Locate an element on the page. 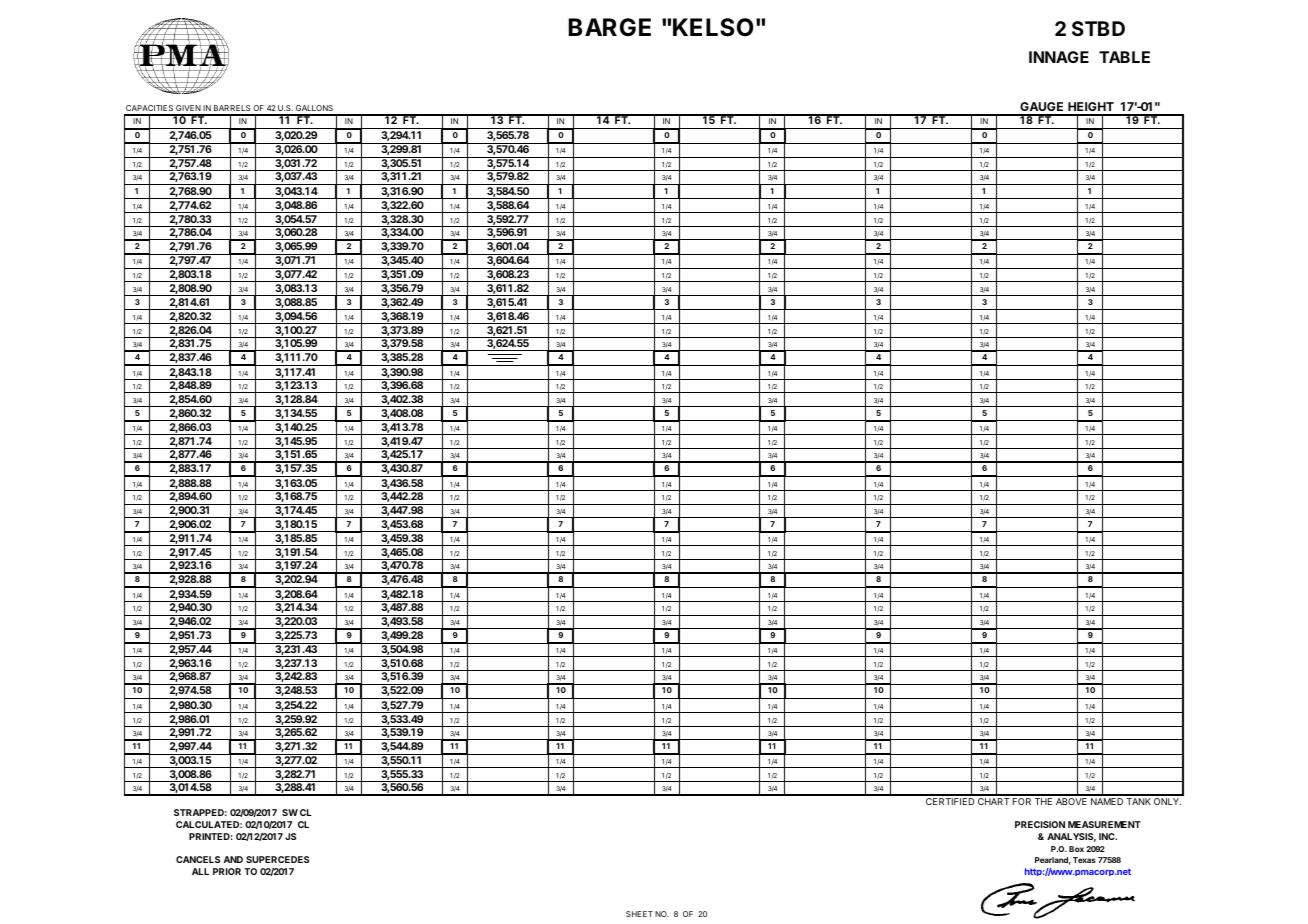 The image size is (1308, 924). SHEET is located at coordinates (639, 914).
